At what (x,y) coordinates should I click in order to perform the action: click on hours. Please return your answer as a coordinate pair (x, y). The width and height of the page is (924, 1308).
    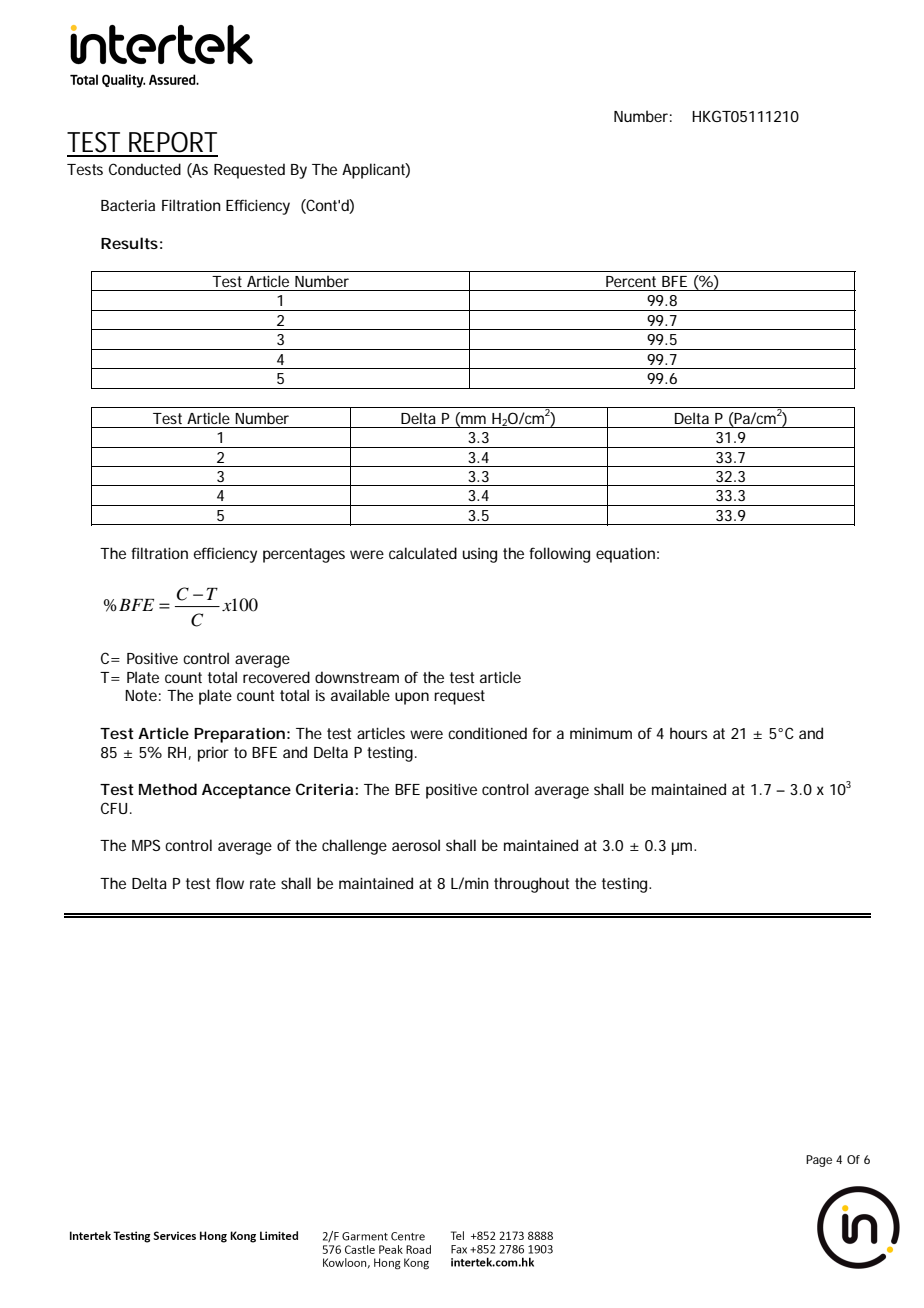
    Looking at the image, I should click on (688, 733).
